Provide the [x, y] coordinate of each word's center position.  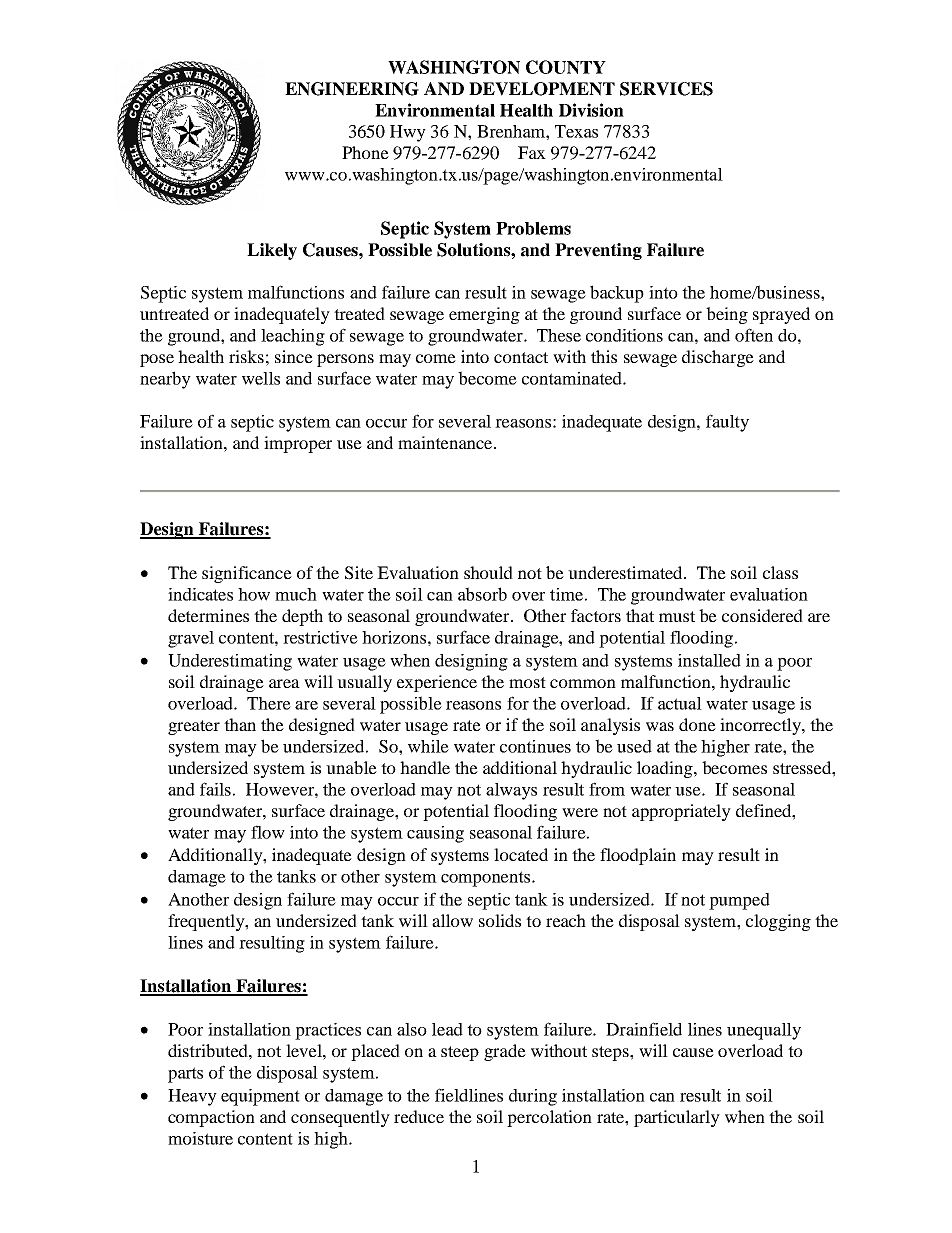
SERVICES [666, 89]
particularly [677, 1118]
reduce [419, 1116]
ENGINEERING [352, 89]
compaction [211, 1118]
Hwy [408, 133]
